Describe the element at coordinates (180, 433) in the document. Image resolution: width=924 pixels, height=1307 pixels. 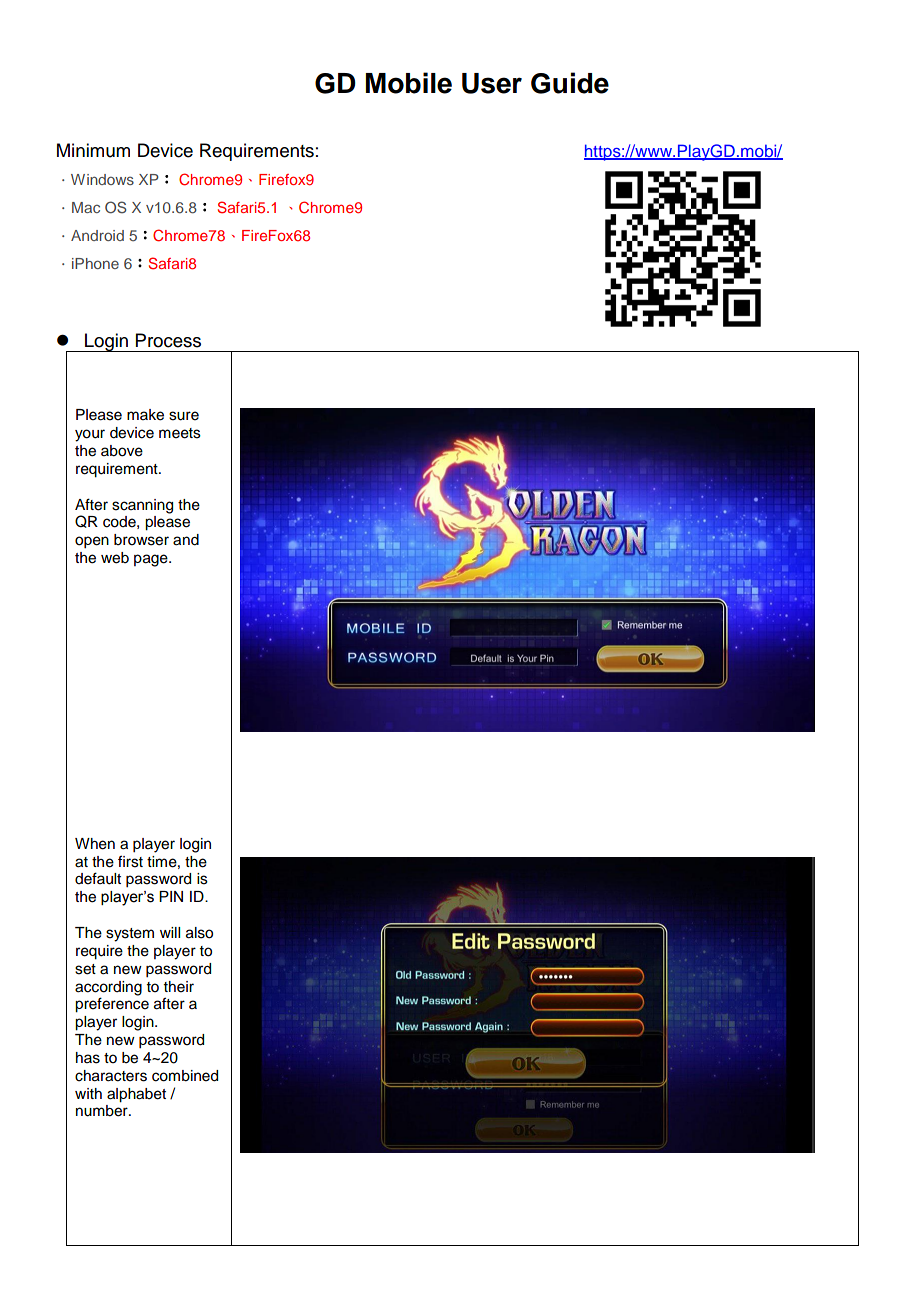
I see `meets` at that location.
